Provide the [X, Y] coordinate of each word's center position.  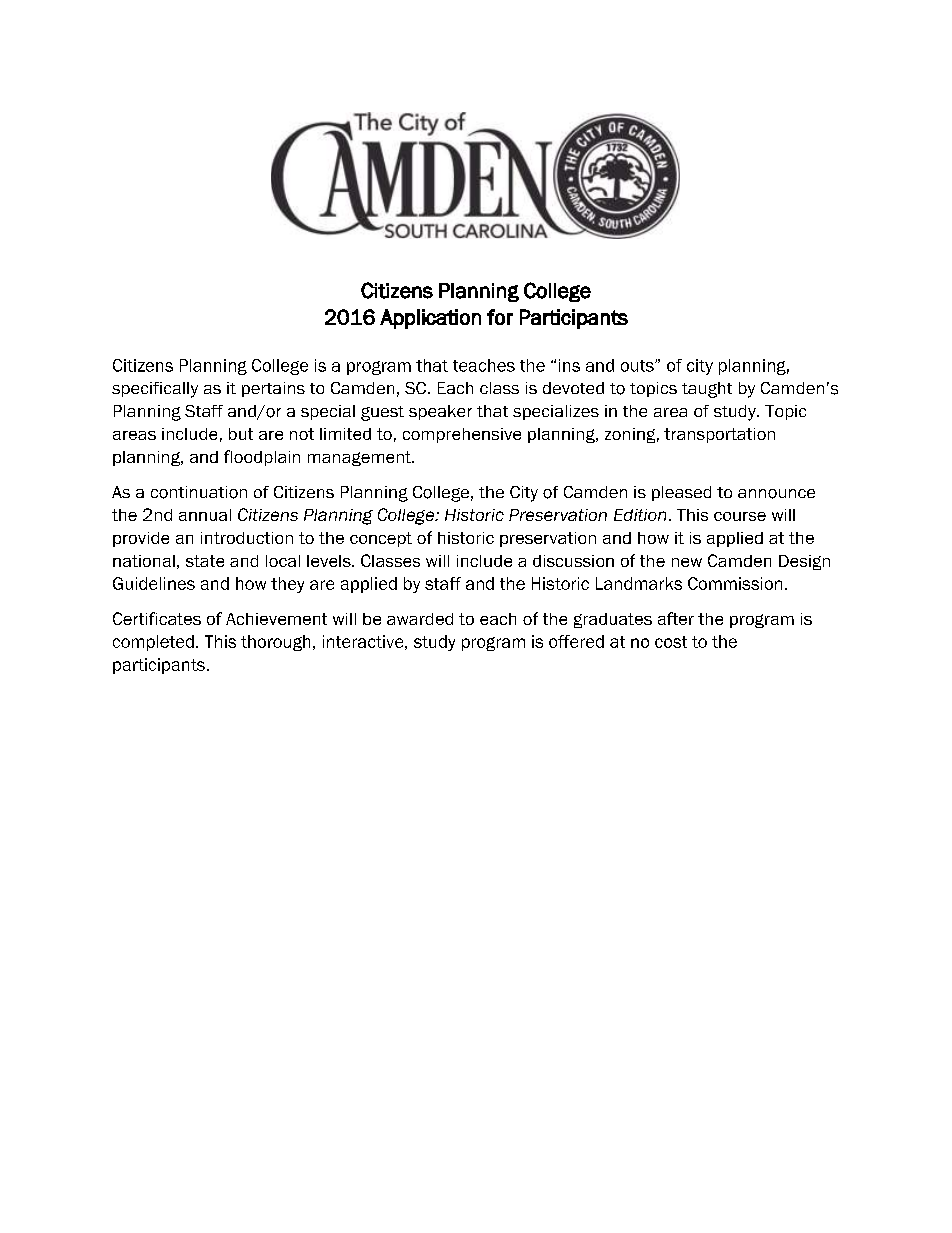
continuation [199, 492]
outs [638, 366]
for [500, 317]
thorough [275, 643]
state [205, 561]
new [687, 562]
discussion [573, 561]
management [360, 458]
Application [430, 319]
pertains [273, 389]
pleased [681, 493]
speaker [440, 412]
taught [707, 390]
